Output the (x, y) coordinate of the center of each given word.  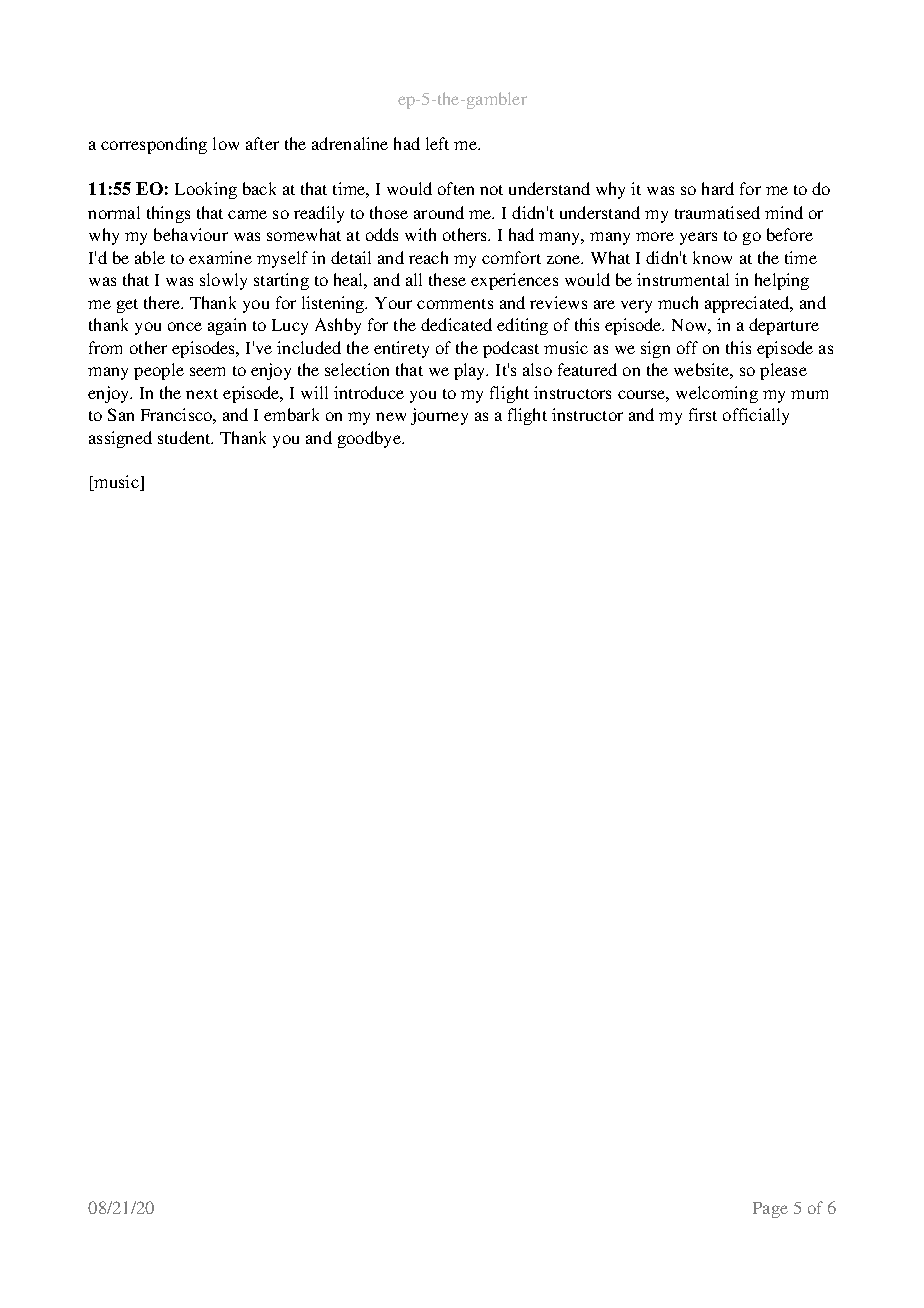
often (456, 188)
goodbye (370, 439)
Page (770, 1210)
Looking (206, 190)
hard (718, 188)
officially (756, 416)
